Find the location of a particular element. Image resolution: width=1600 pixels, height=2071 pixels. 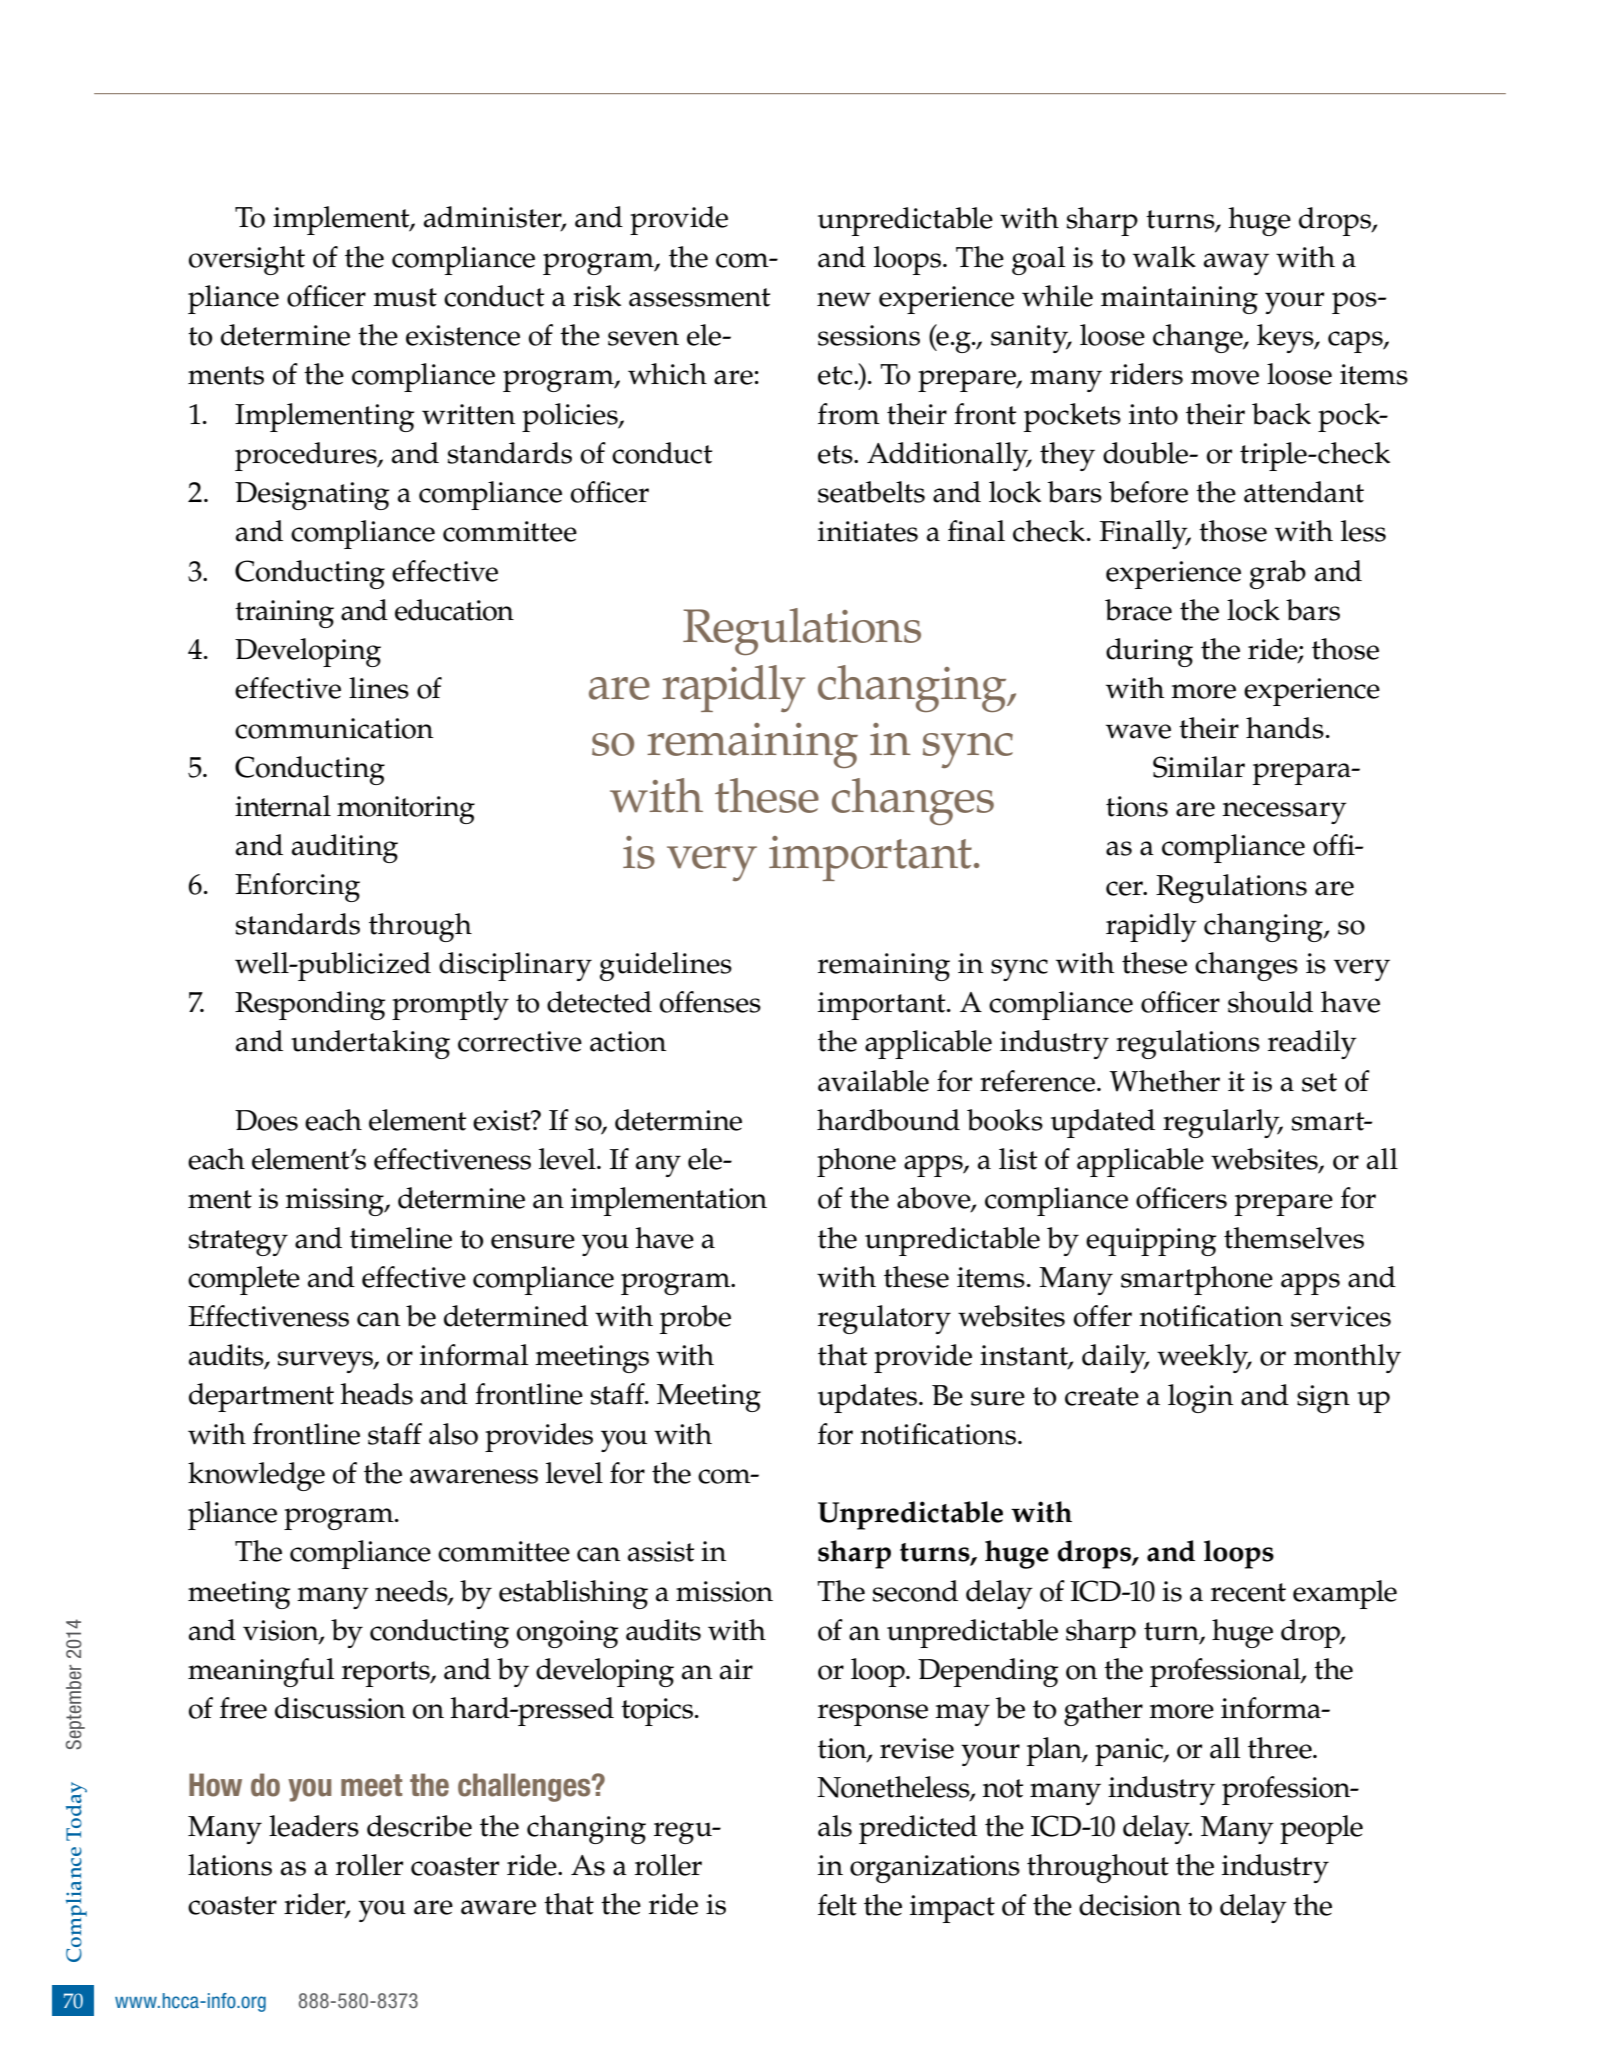

felt is located at coordinates (837, 1905).
